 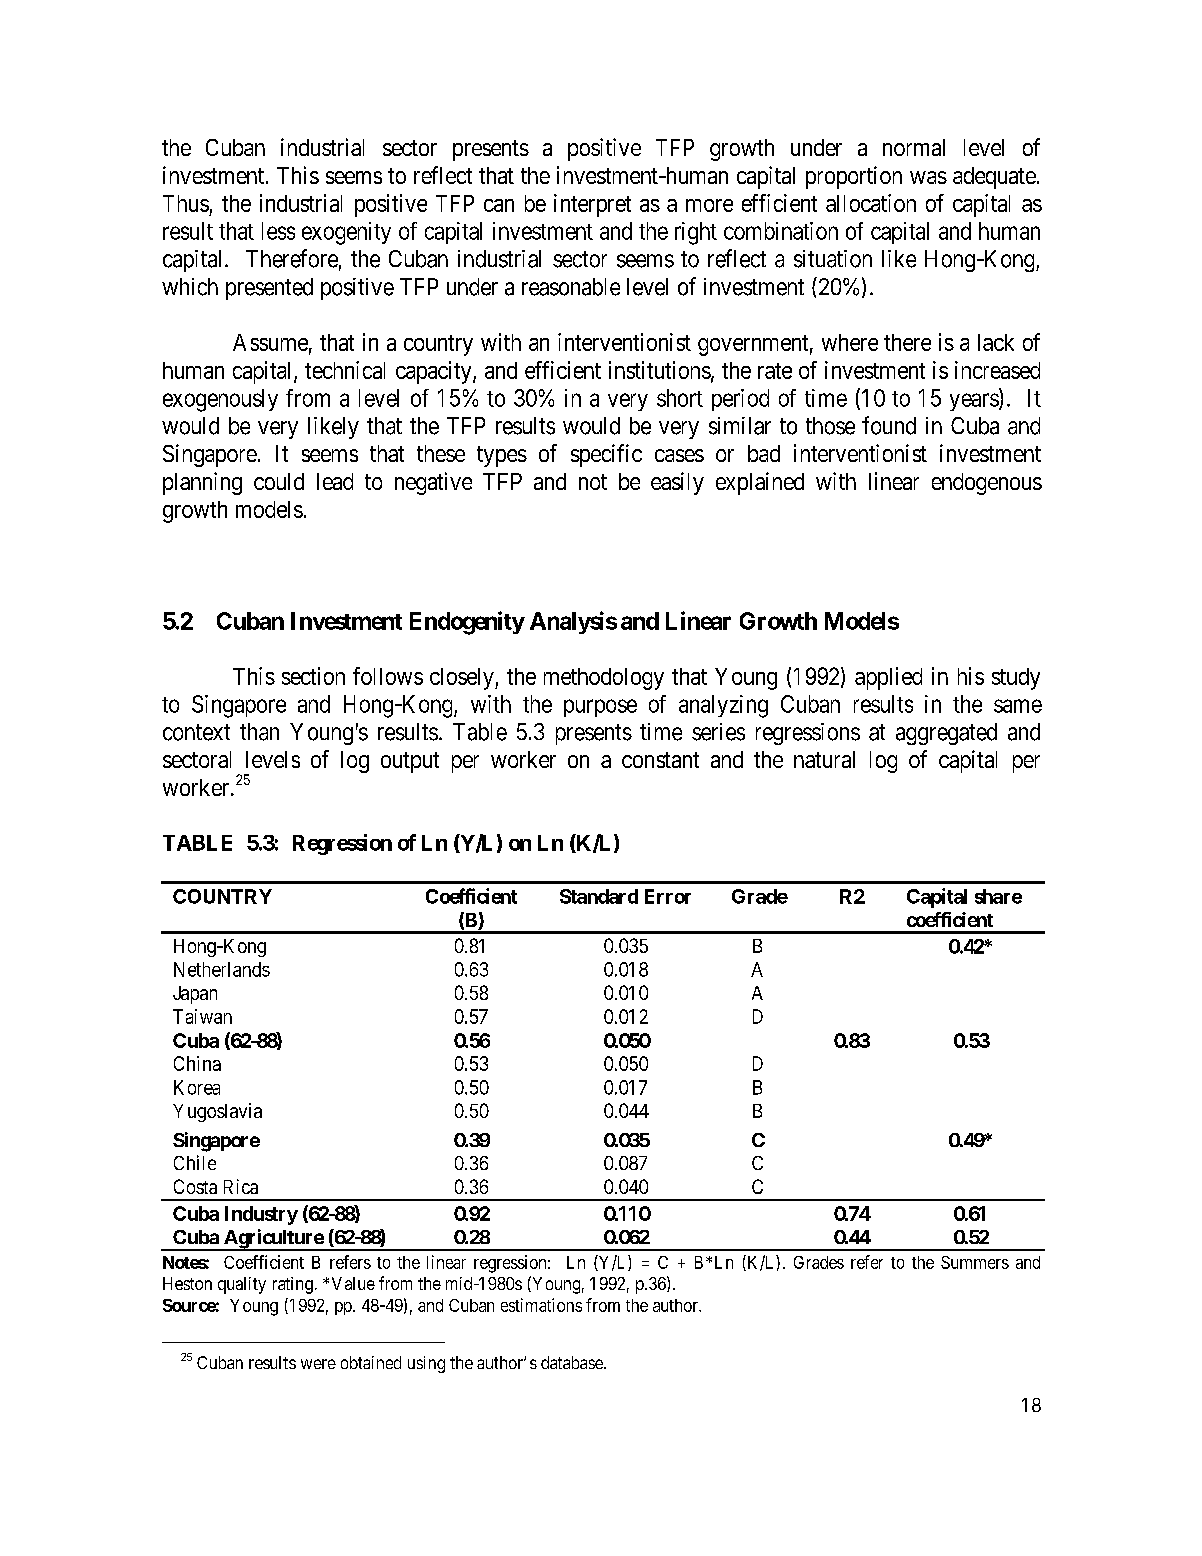 I want to click on Standard, so click(x=599, y=896).
